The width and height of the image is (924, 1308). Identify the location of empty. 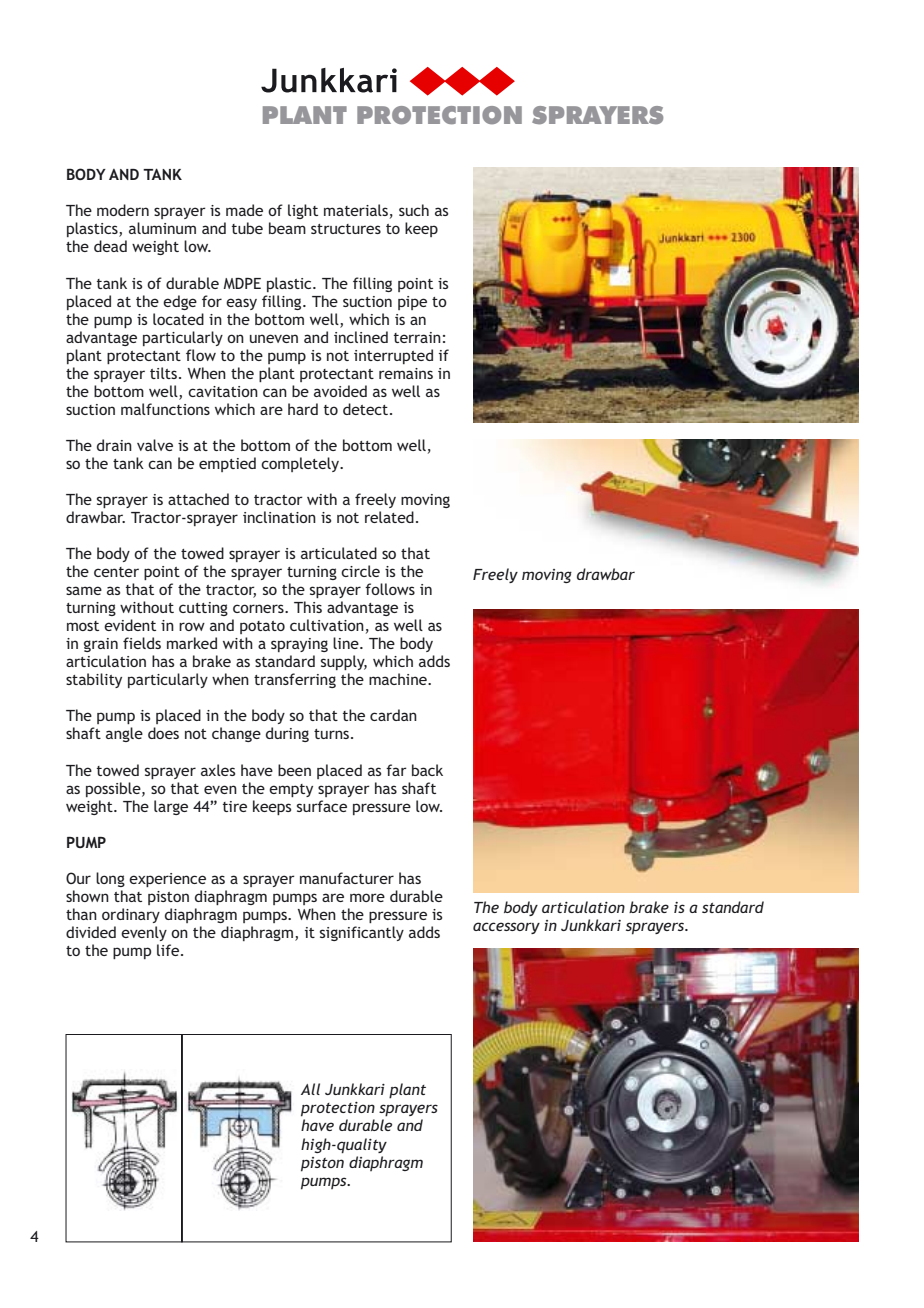
(291, 790).
